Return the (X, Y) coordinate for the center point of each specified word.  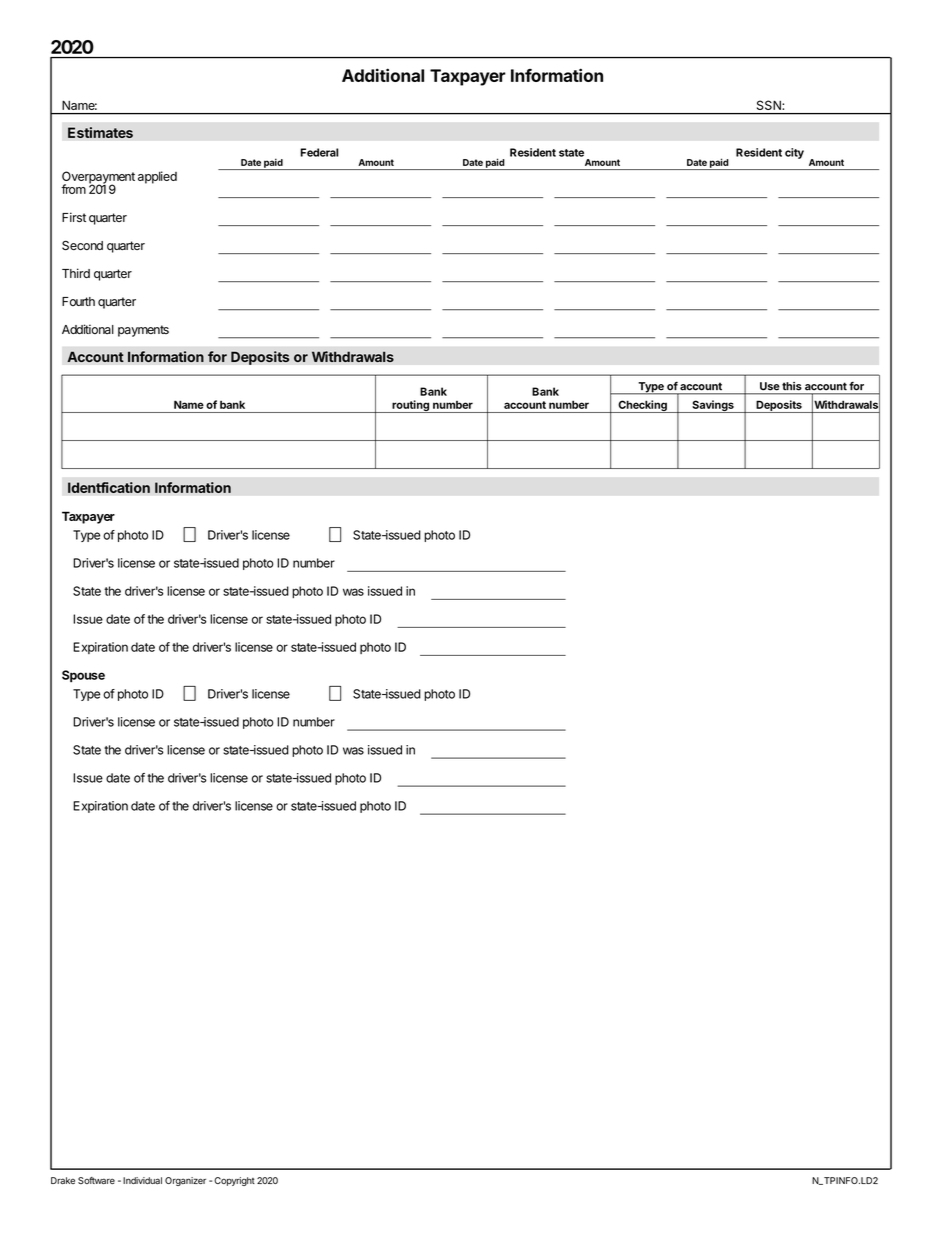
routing (410, 406)
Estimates (100, 132)
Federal (319, 152)
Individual (142, 1180)
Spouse (83, 676)
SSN (769, 105)
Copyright (234, 1181)
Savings (713, 406)
